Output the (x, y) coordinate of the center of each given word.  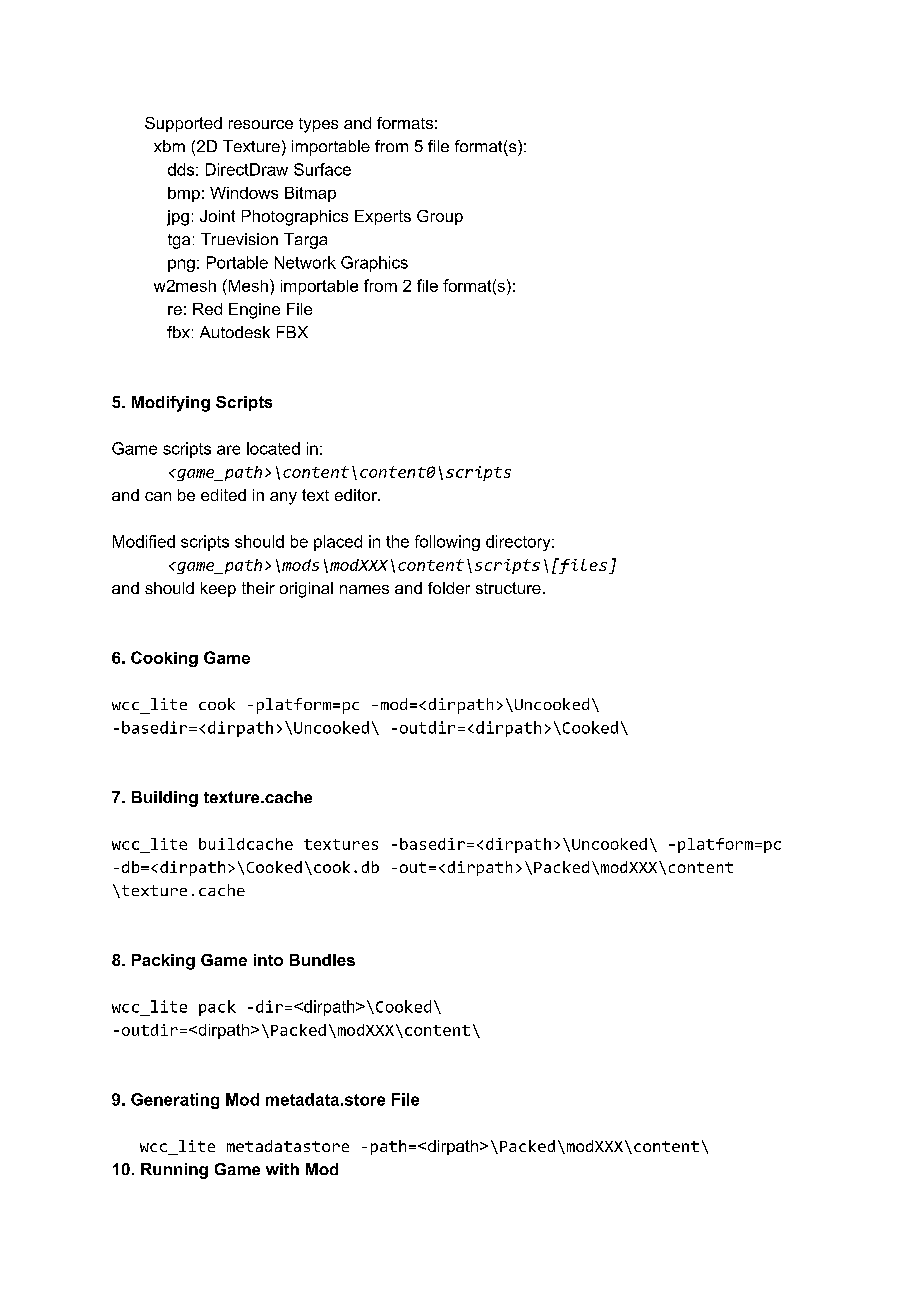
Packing (163, 962)
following (447, 543)
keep (218, 589)
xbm (169, 146)
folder (449, 588)
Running (174, 1171)
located (273, 448)
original (306, 590)
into (268, 960)
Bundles (322, 960)
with (282, 1169)
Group (440, 217)
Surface (322, 169)
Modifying (171, 404)
